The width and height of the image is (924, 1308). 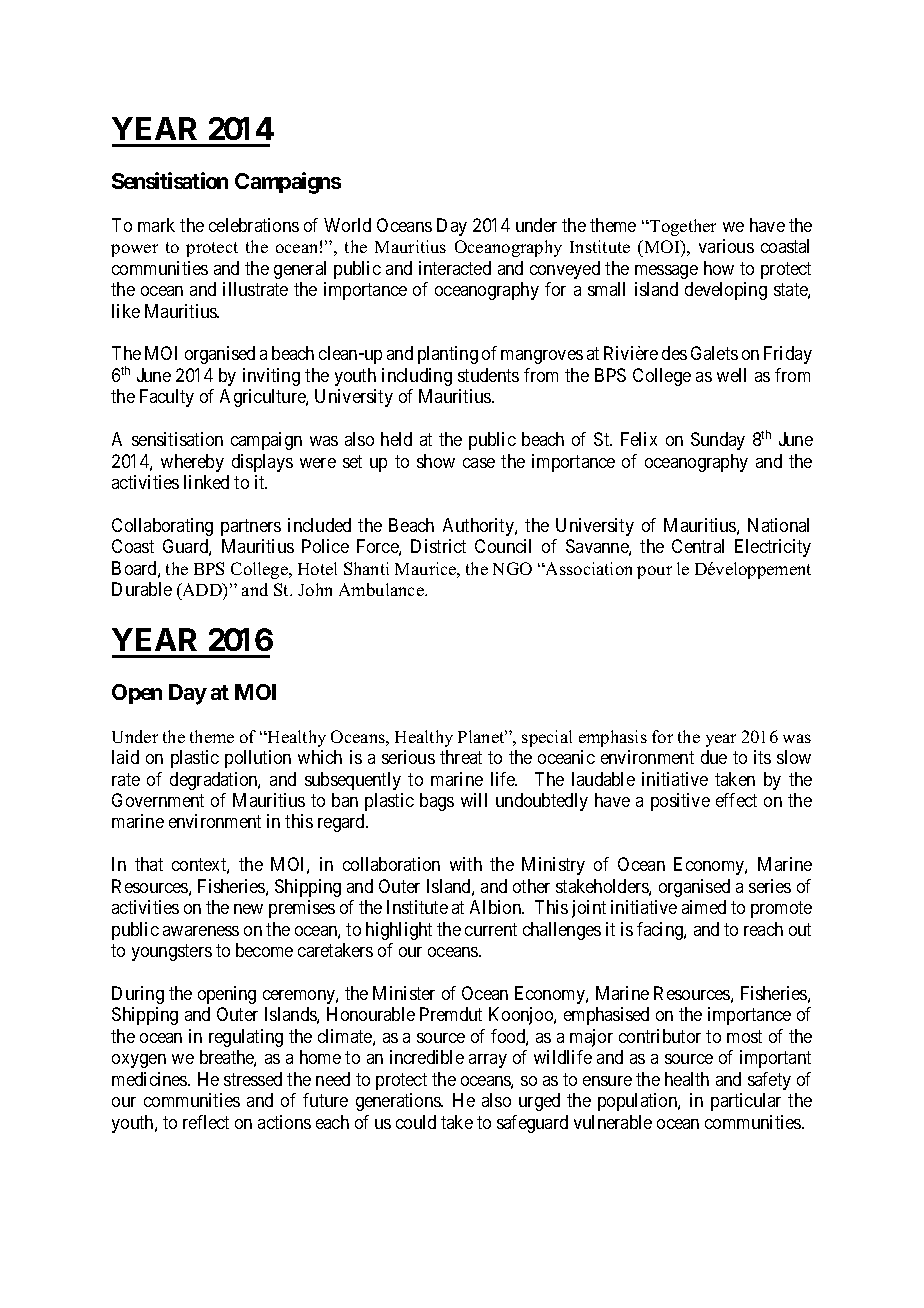 I want to click on will, so click(x=474, y=800).
